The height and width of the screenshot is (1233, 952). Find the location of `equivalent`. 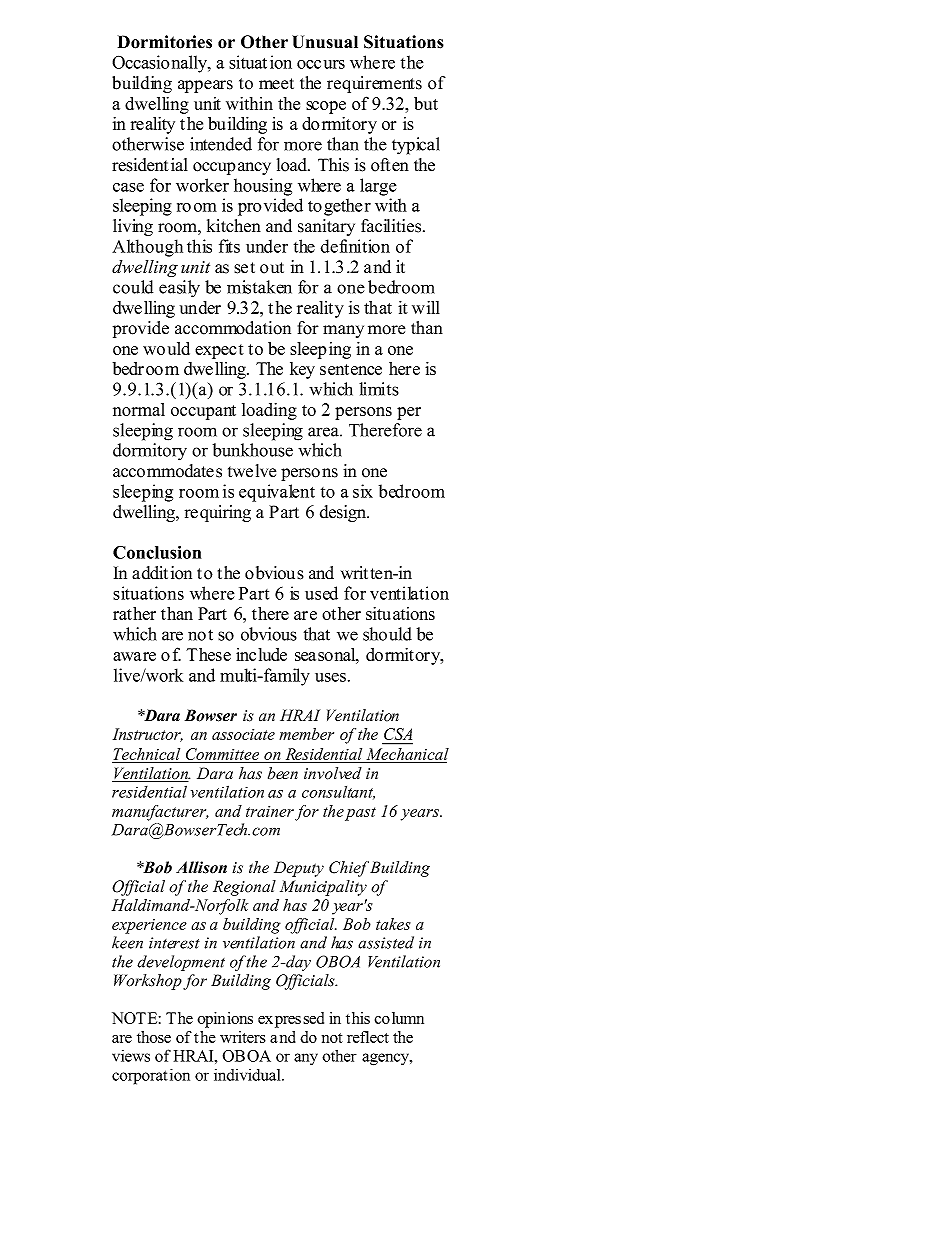

equivalent is located at coordinates (277, 493).
